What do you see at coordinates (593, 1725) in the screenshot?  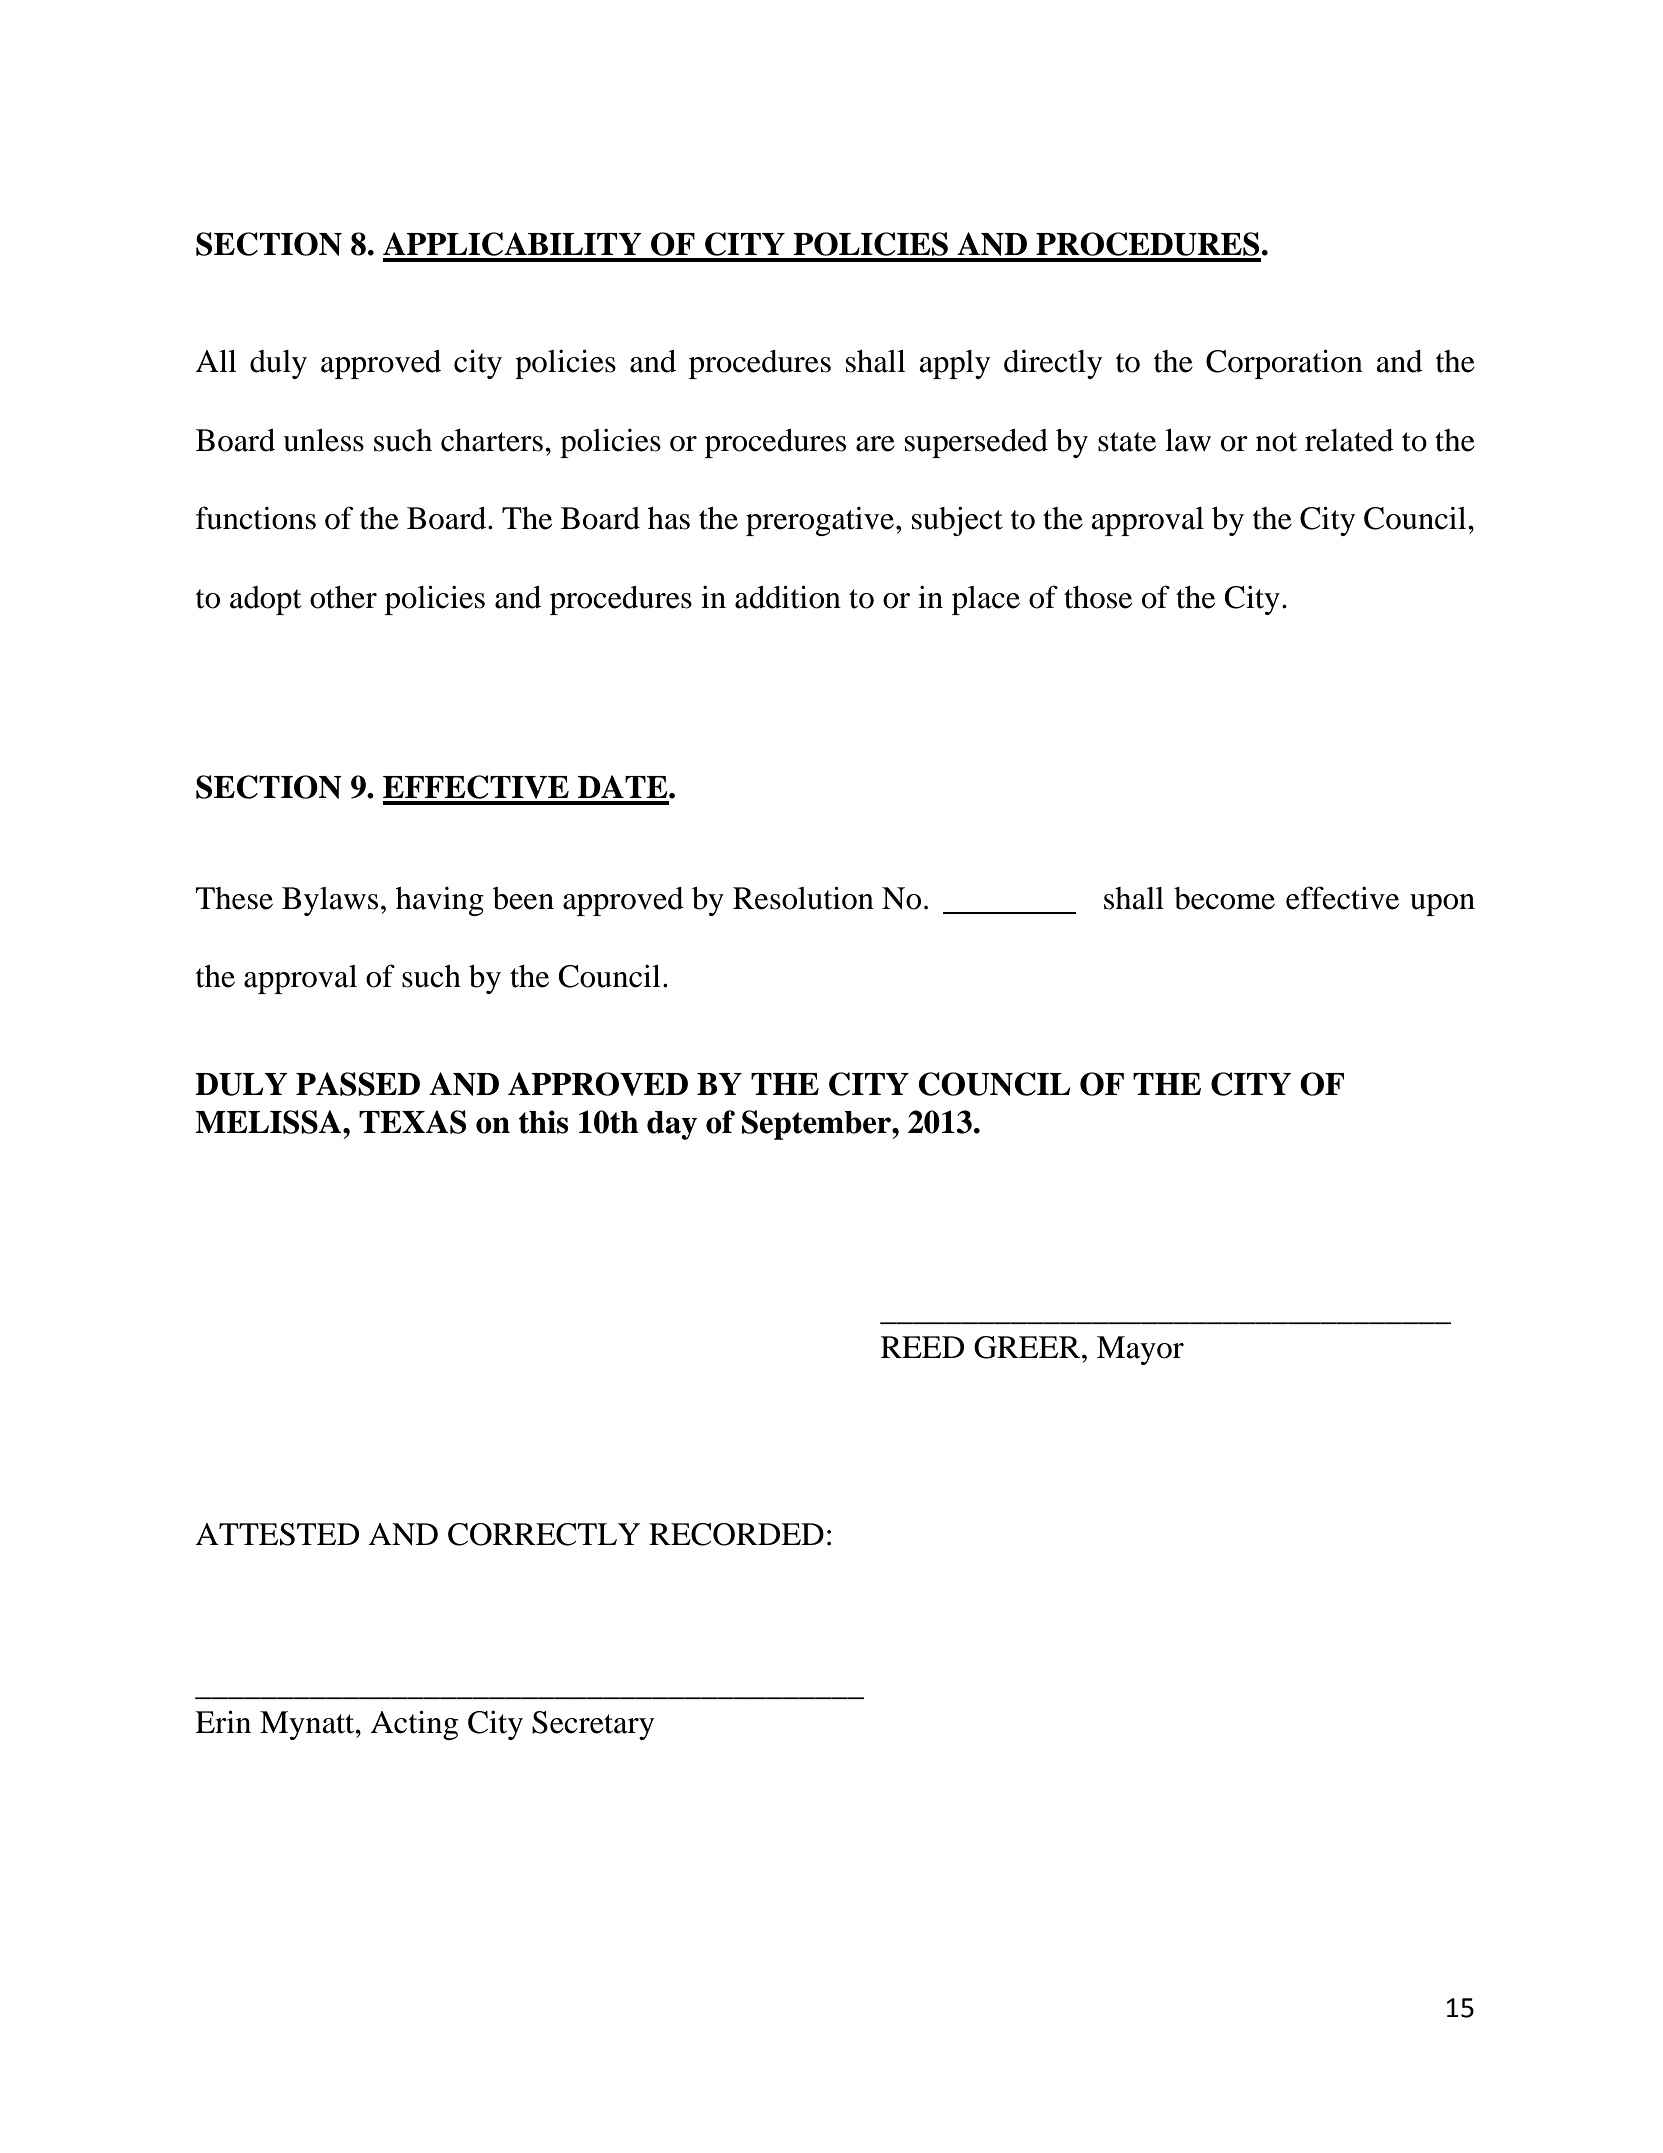 I see `Secretary` at bounding box center [593, 1725].
